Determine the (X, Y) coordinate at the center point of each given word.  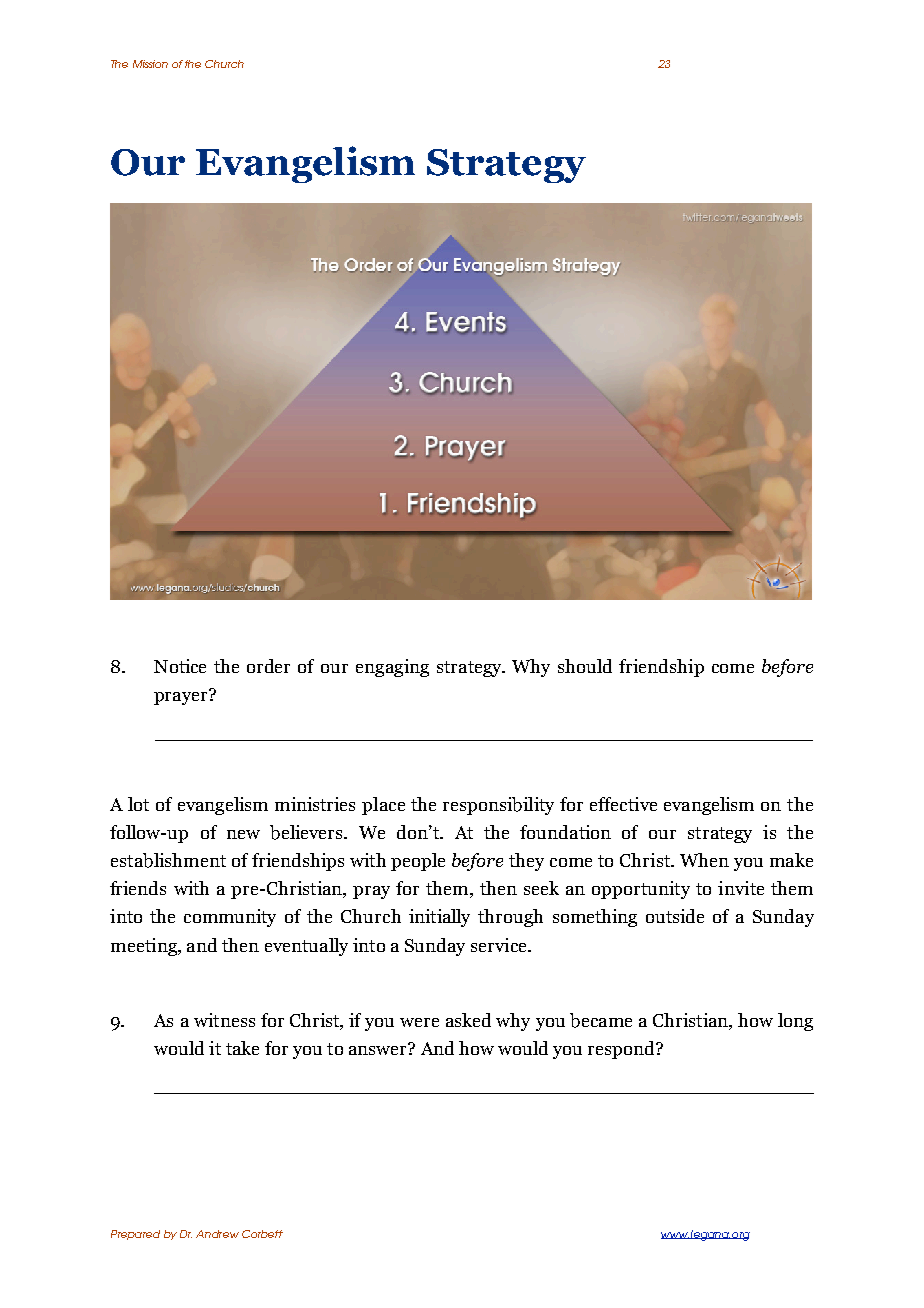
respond (622, 1050)
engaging (392, 668)
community (230, 918)
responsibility (498, 806)
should (585, 666)
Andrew (217, 1234)
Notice (180, 666)
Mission (150, 64)
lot (138, 804)
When (704, 860)
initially (439, 918)
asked (468, 1020)
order (268, 666)
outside (675, 916)
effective (623, 804)
